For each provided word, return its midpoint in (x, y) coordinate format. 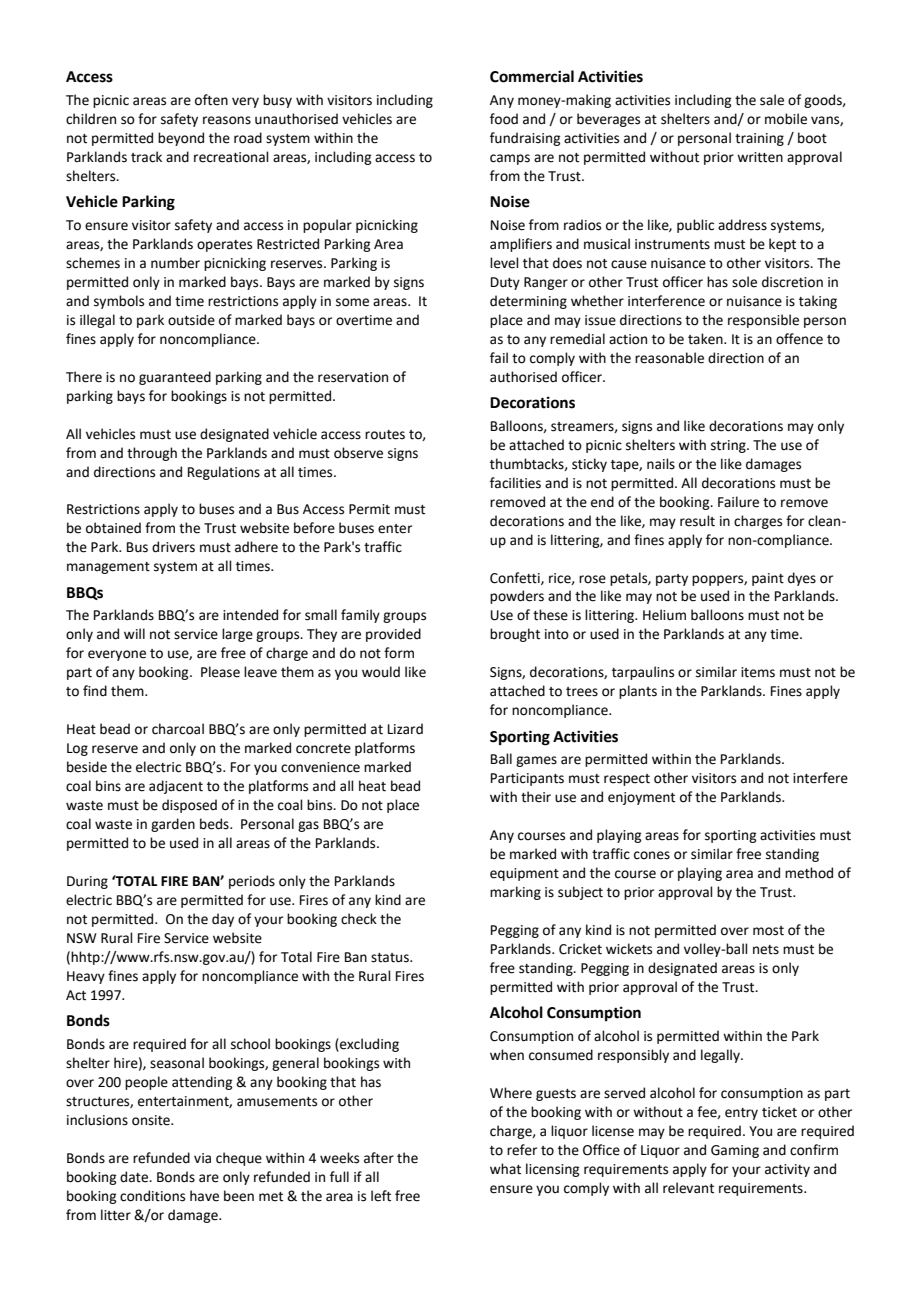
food (504, 119)
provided (393, 635)
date (135, 1177)
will (134, 633)
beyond (181, 139)
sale (772, 100)
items (758, 672)
